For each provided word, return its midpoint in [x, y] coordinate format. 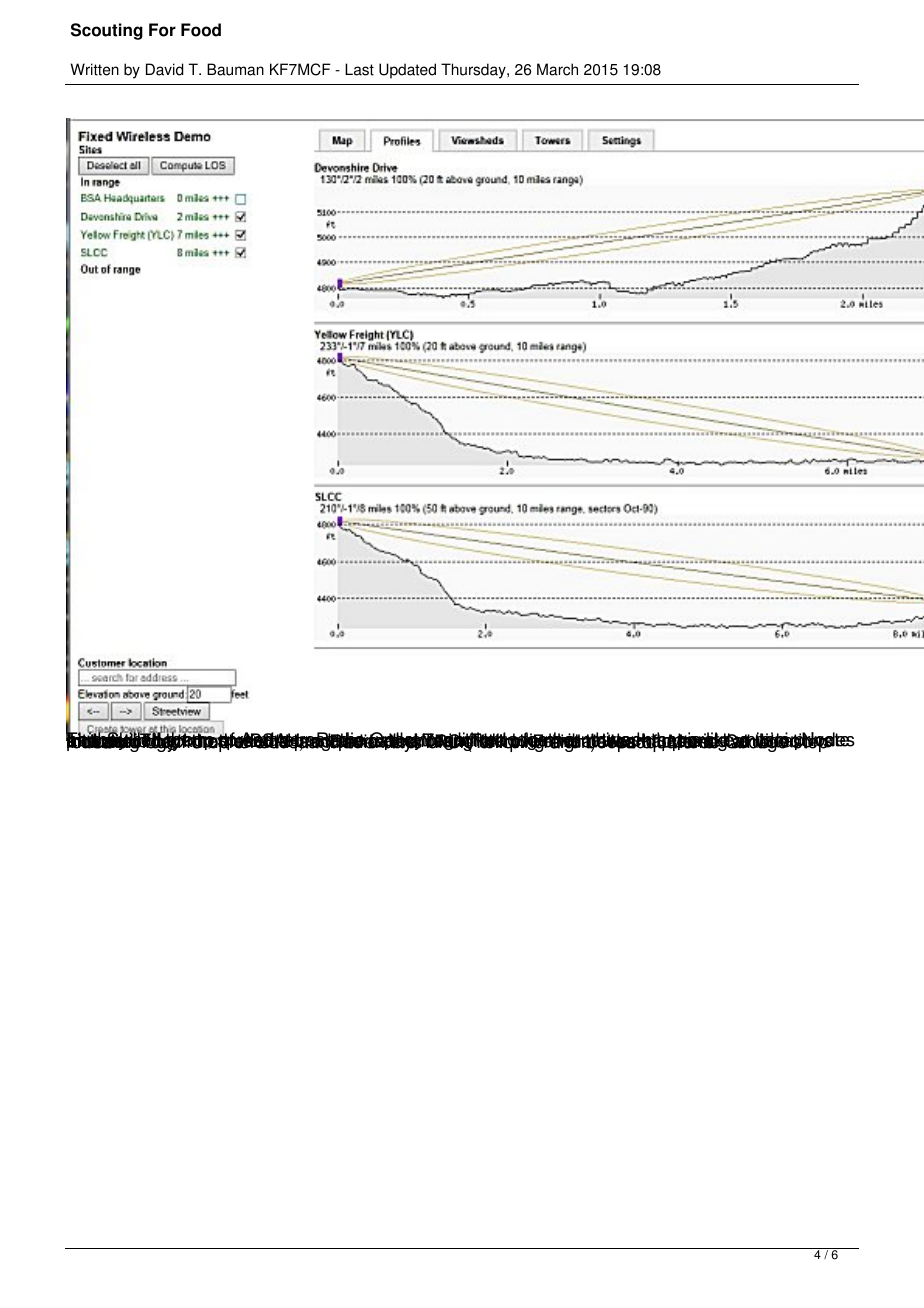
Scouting [107, 31]
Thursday [474, 71]
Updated [407, 71]
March [557, 69]
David [164, 69]
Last [359, 69]
